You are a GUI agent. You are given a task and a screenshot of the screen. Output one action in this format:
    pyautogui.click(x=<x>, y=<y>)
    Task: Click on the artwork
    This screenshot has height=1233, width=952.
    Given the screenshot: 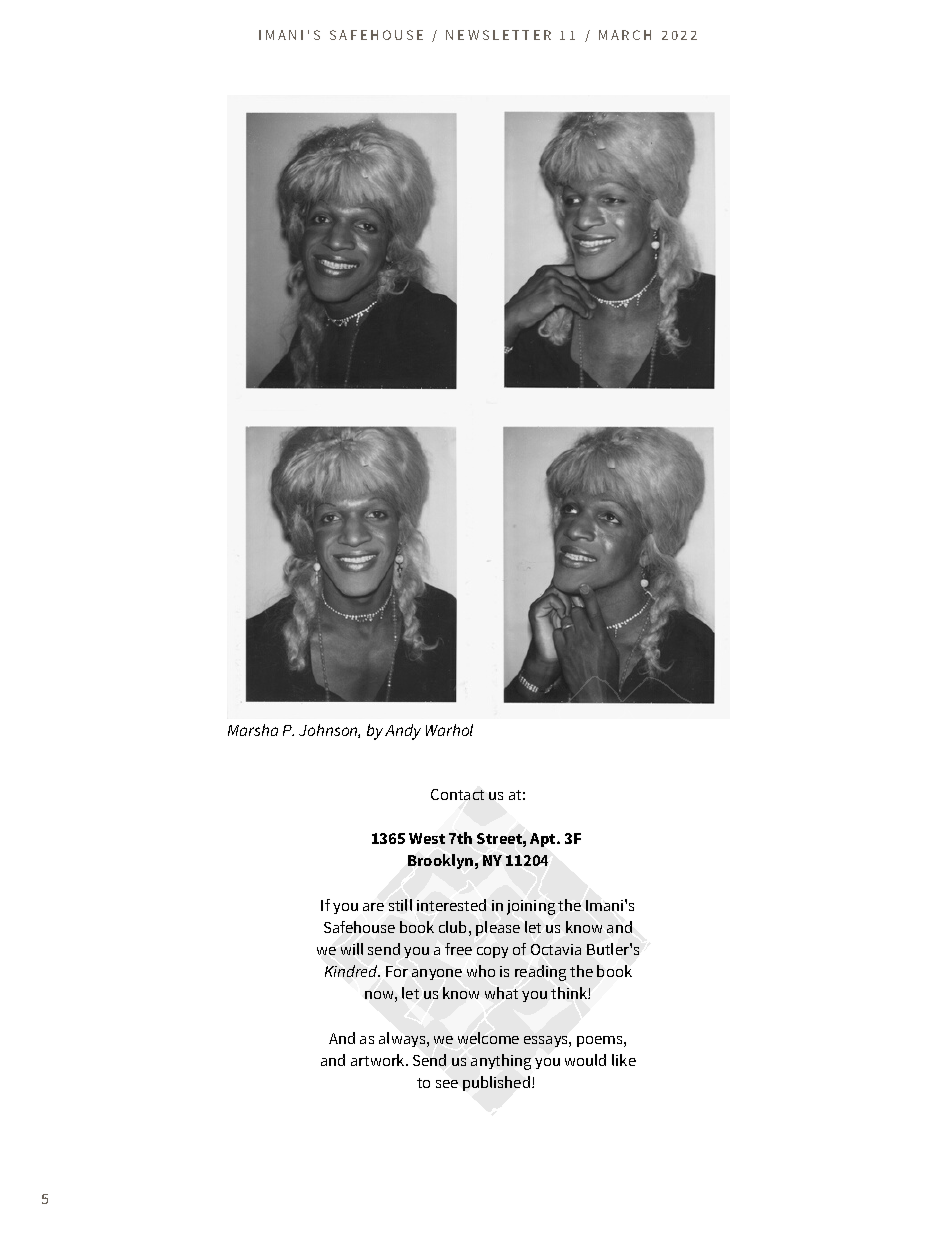 What is the action you would take?
    pyautogui.click(x=379, y=1060)
